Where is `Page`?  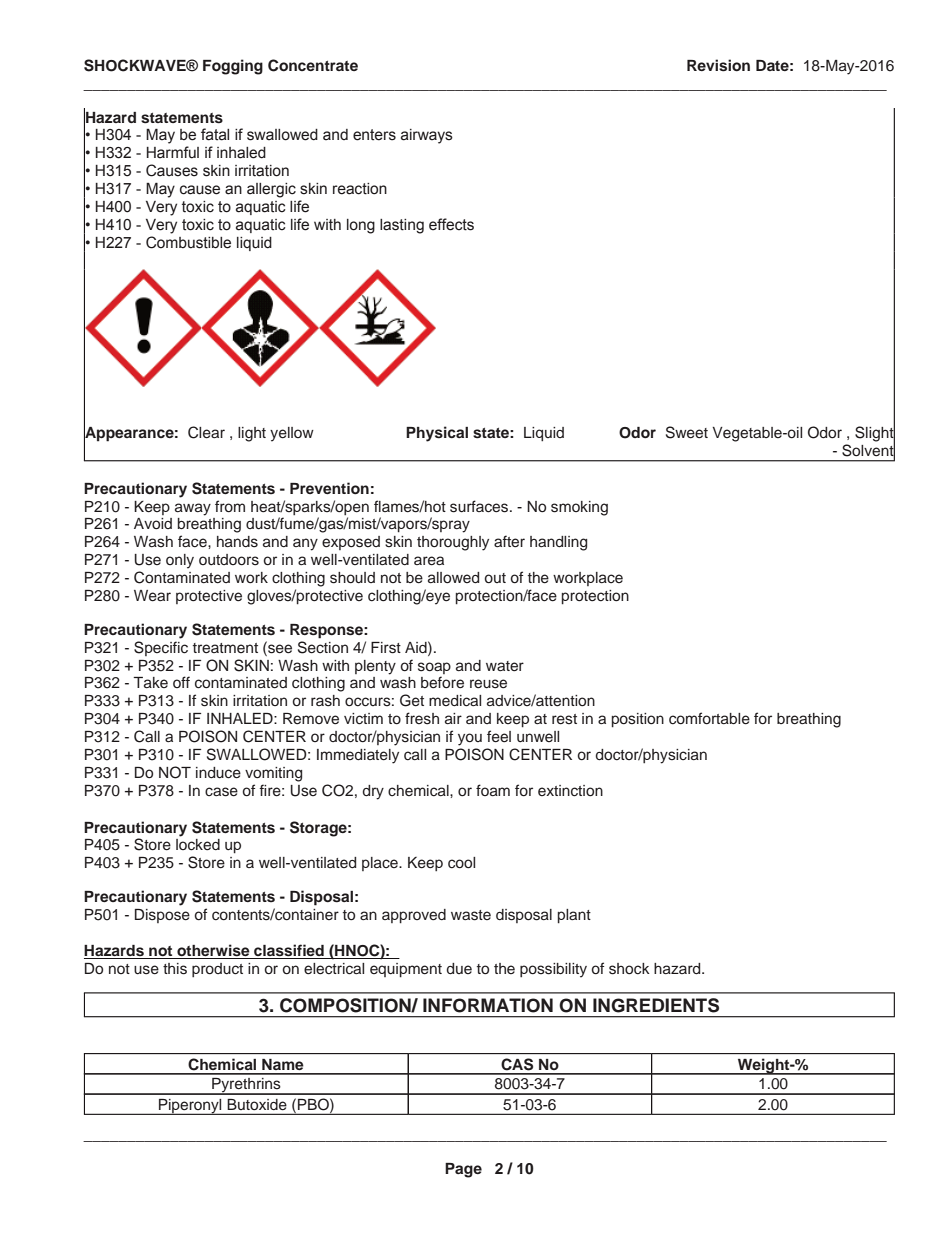
Page is located at coordinates (463, 1170).
